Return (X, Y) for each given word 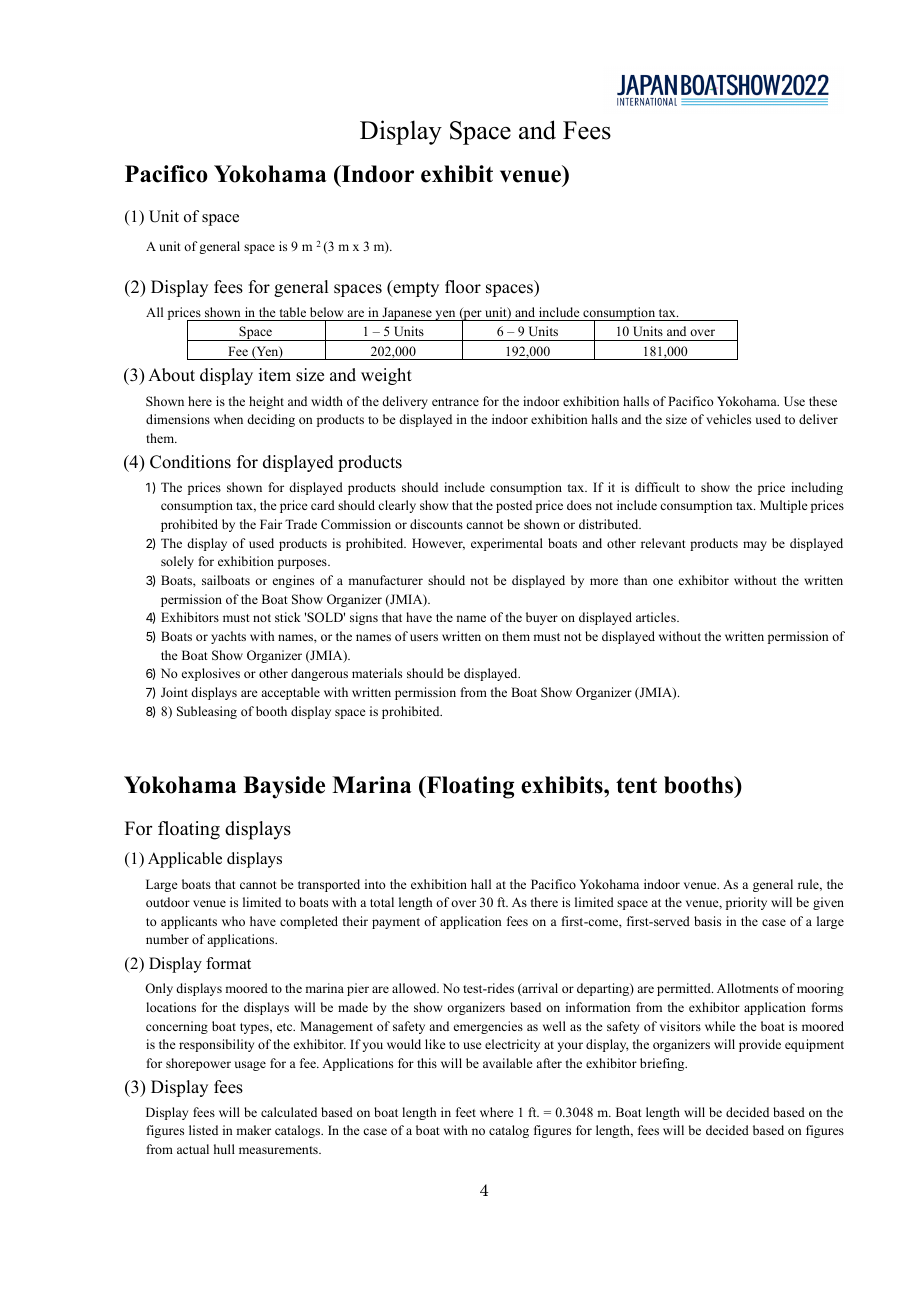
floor (463, 287)
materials (377, 673)
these (823, 401)
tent (636, 786)
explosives (211, 674)
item (275, 375)
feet (466, 1112)
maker (253, 1130)
